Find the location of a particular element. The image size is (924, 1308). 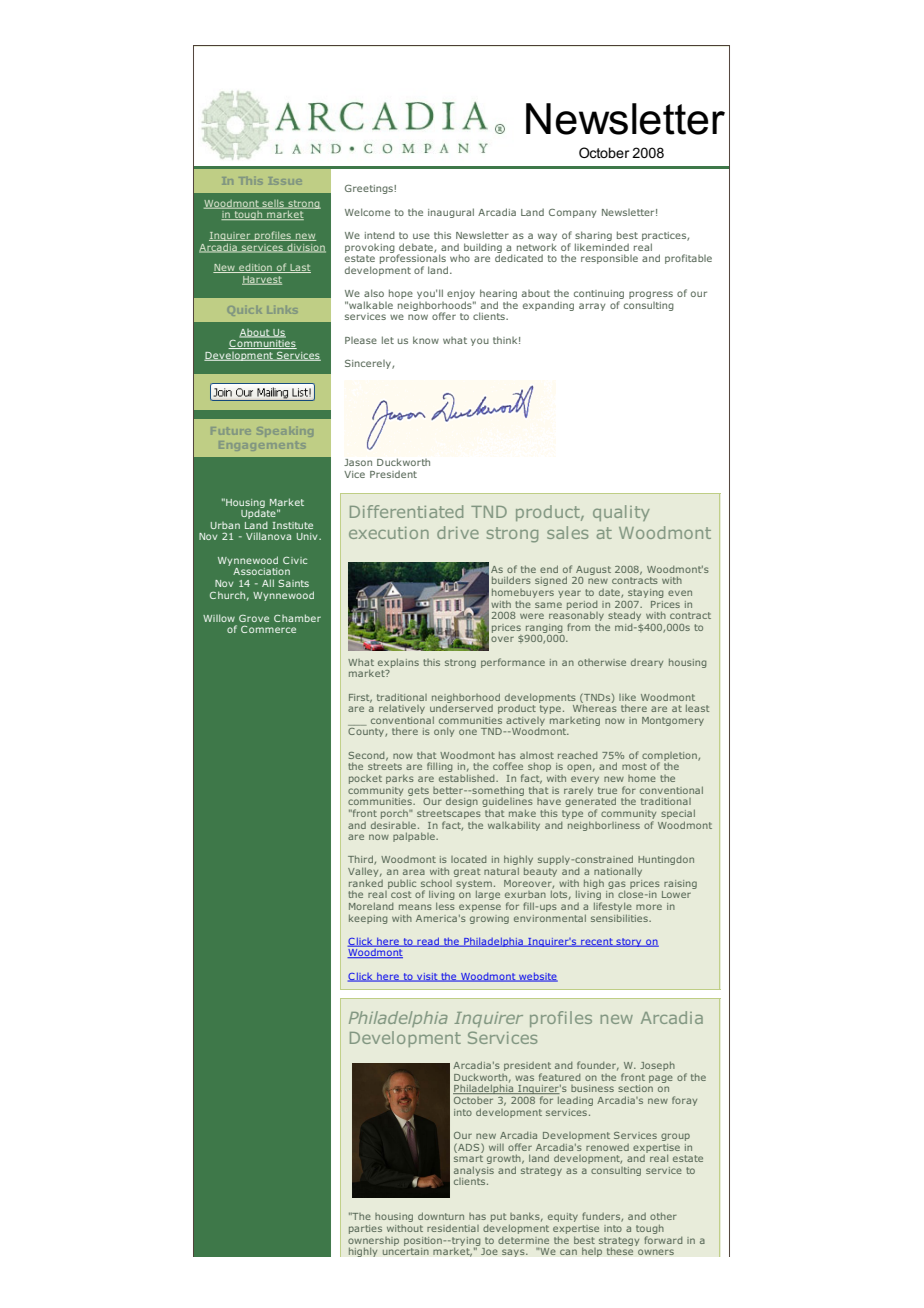

put is located at coordinates (498, 1217).
